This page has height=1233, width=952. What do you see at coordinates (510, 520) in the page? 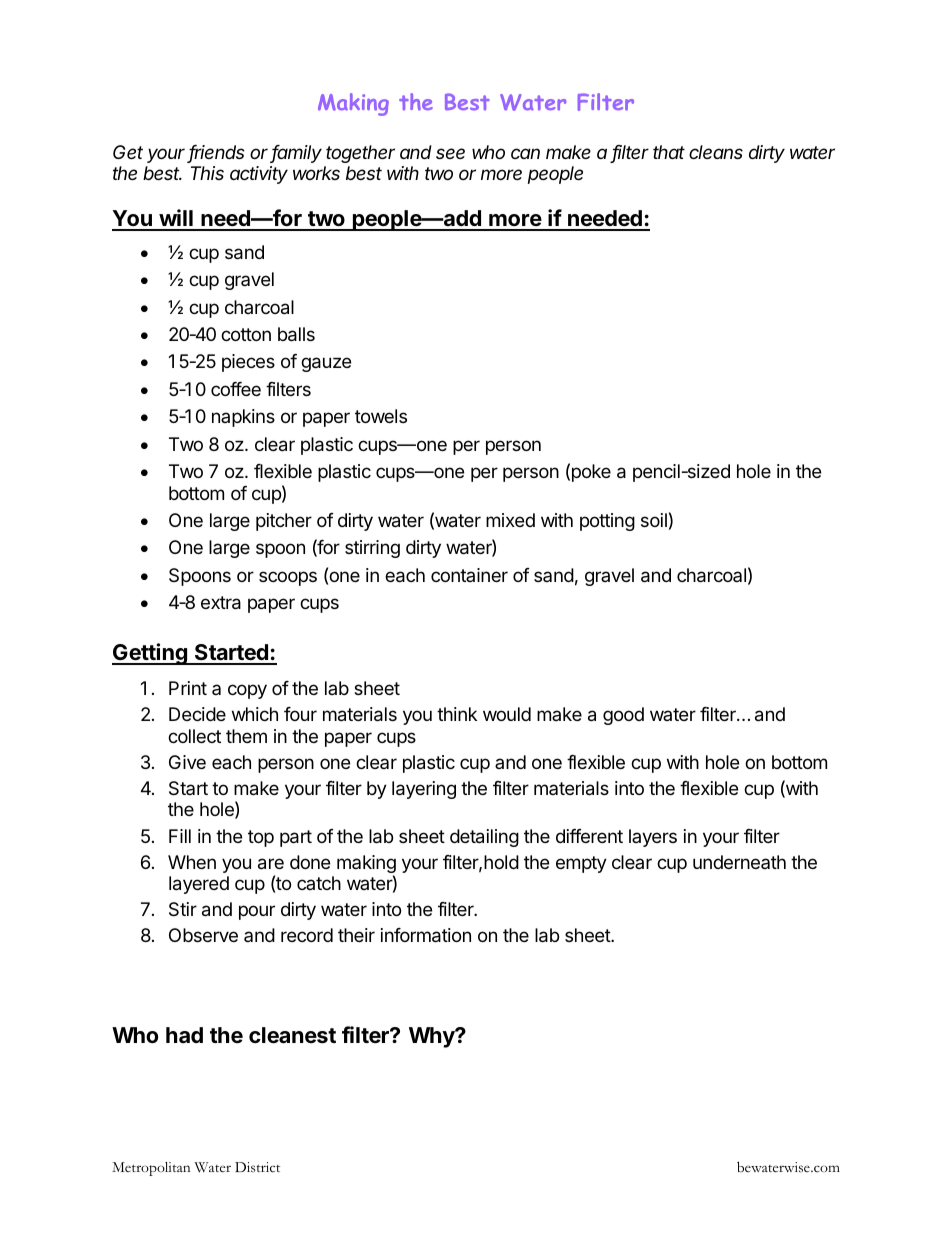
I see `mixed` at bounding box center [510, 520].
